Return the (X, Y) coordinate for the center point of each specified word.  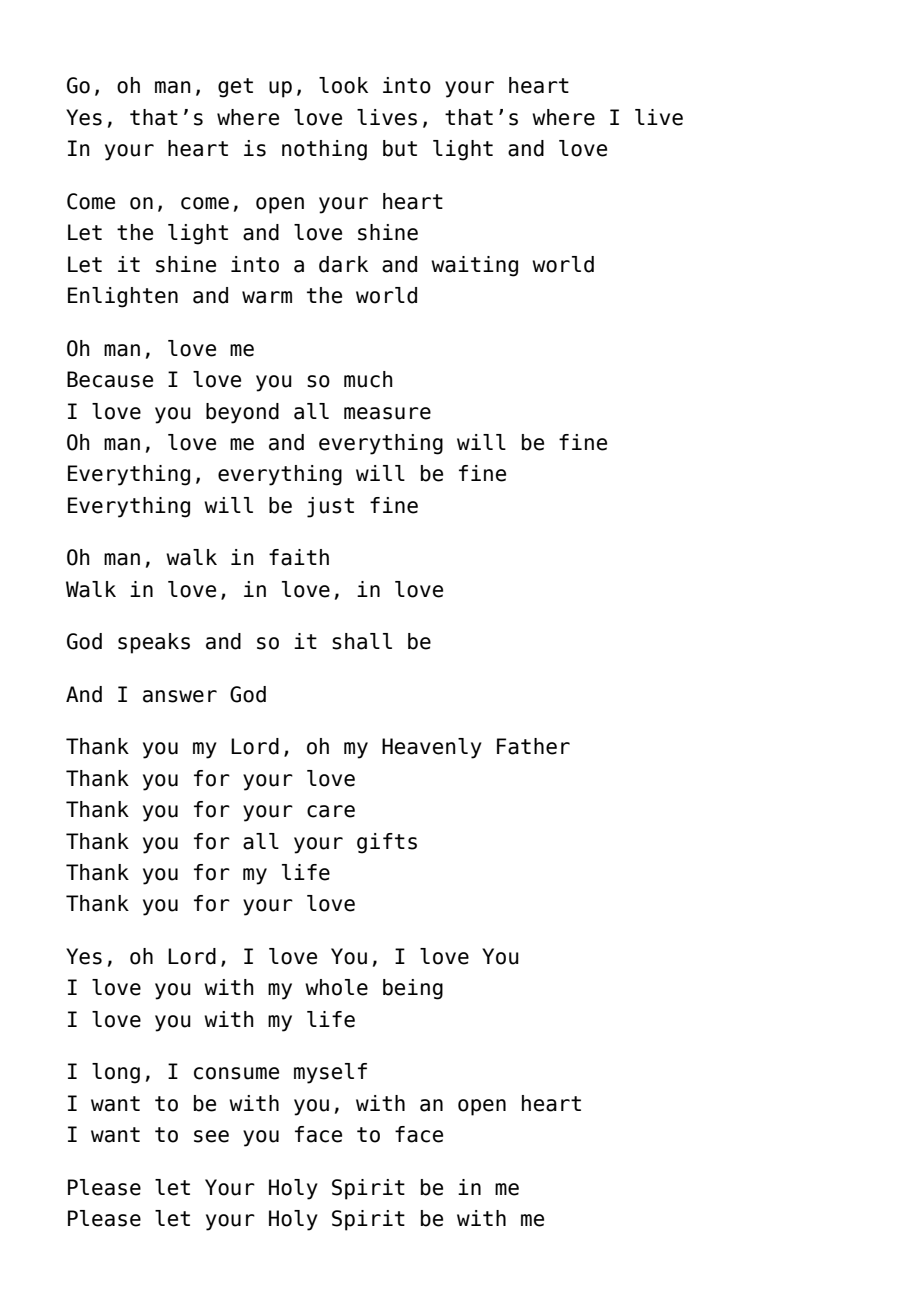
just (330, 507)
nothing (324, 150)
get (235, 88)
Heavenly (432, 748)
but (400, 148)
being (413, 989)
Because (110, 379)
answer (180, 696)
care (331, 811)
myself (330, 1073)
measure (387, 413)
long (116, 1073)
